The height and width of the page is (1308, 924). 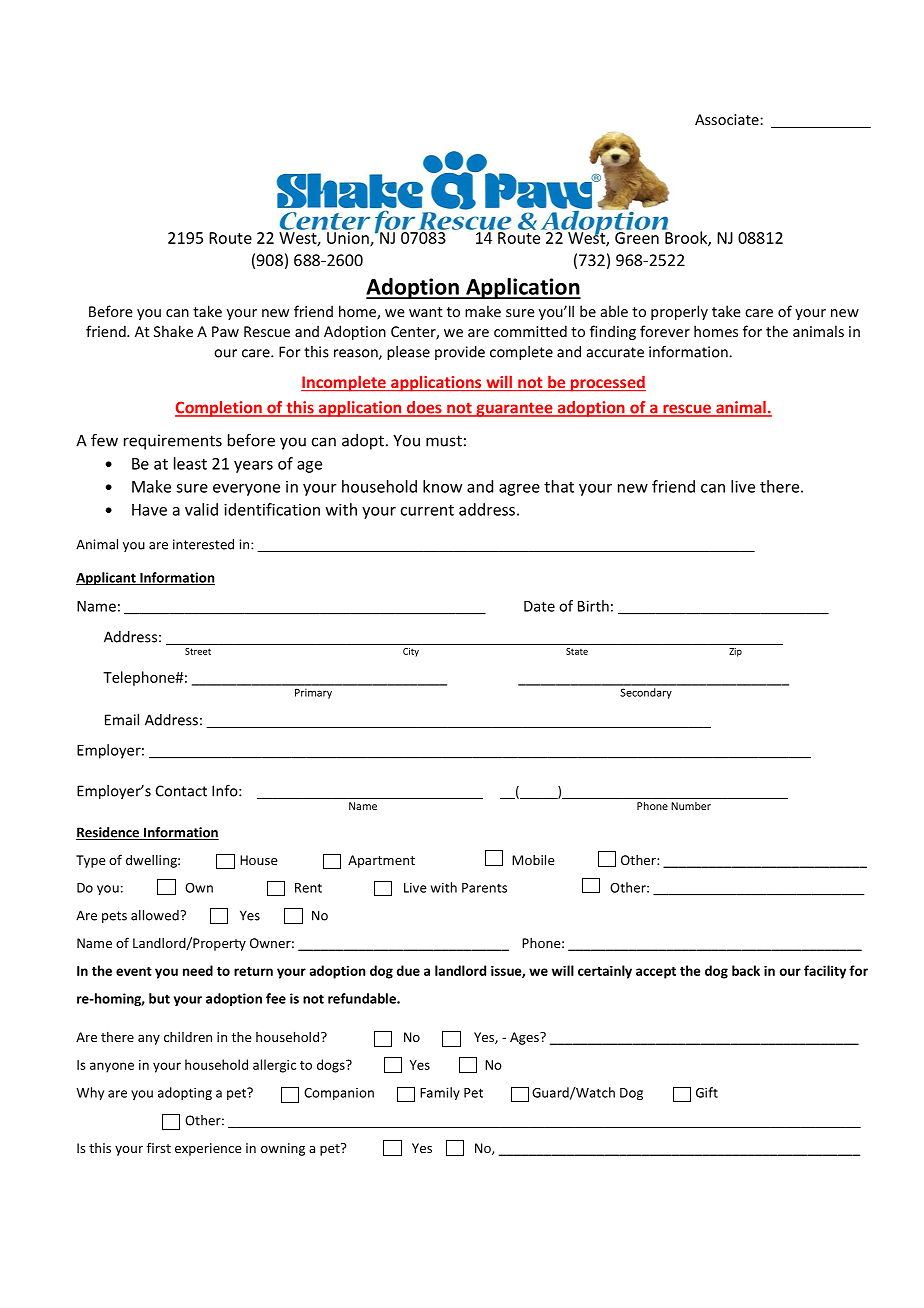 What do you see at coordinates (159, 1147) in the page?
I see `first` at bounding box center [159, 1147].
